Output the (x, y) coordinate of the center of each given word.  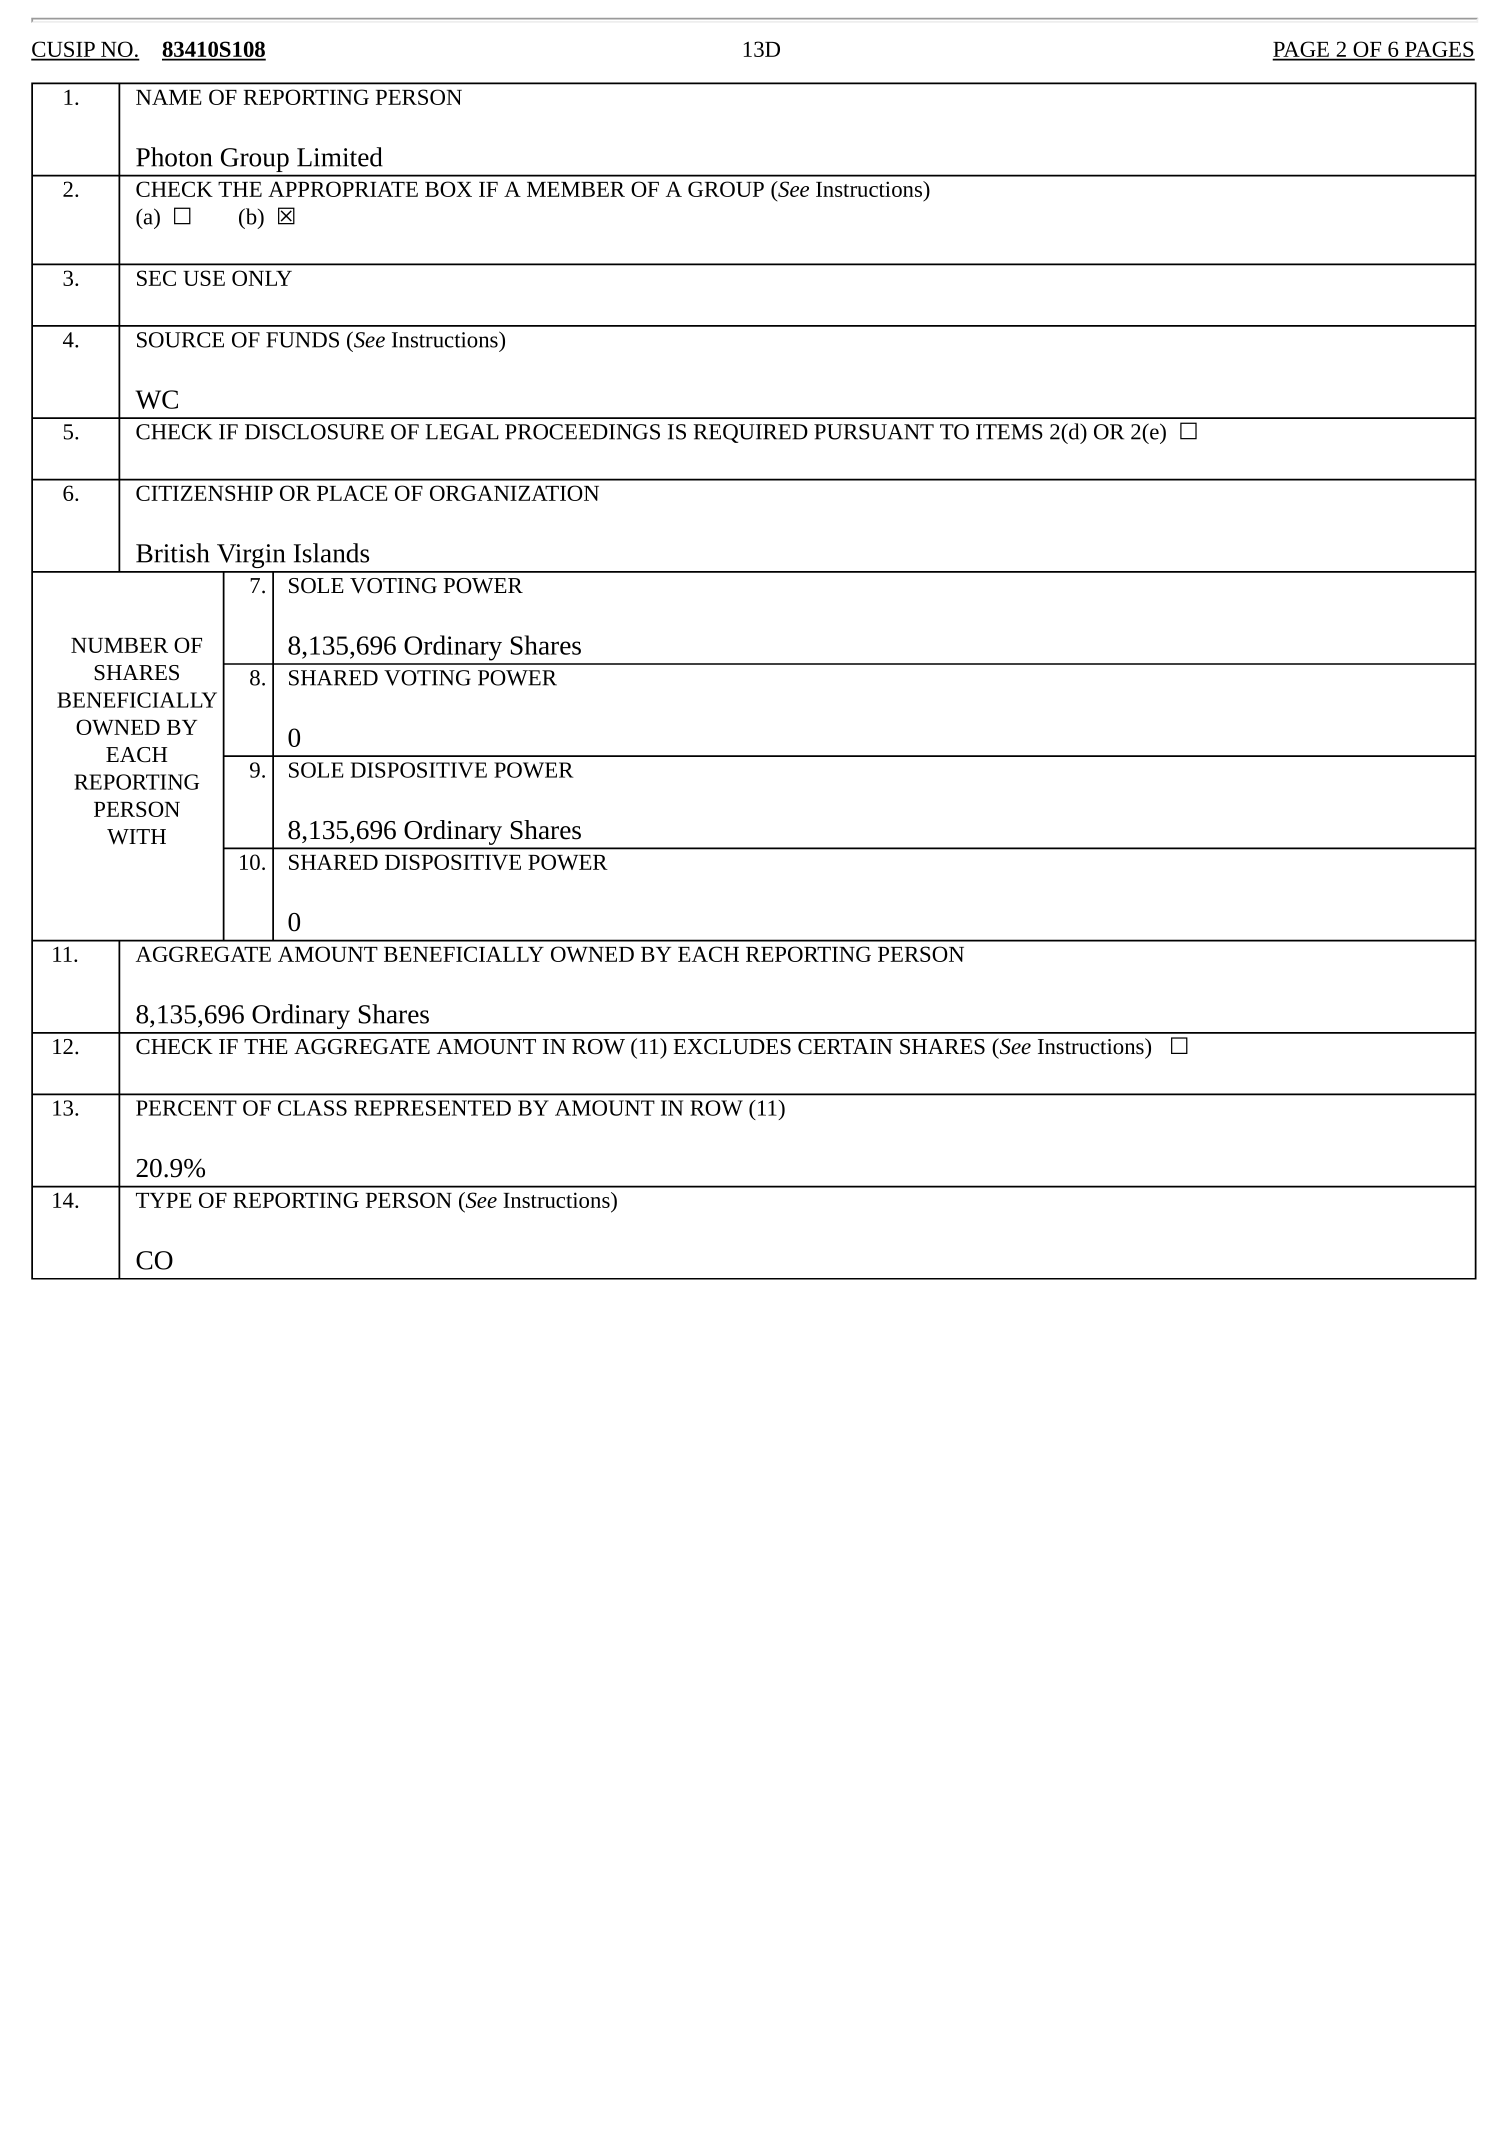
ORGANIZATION (514, 493)
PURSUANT (874, 432)
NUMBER (119, 645)
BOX (448, 189)
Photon (174, 157)
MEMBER (576, 189)
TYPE (164, 1200)
